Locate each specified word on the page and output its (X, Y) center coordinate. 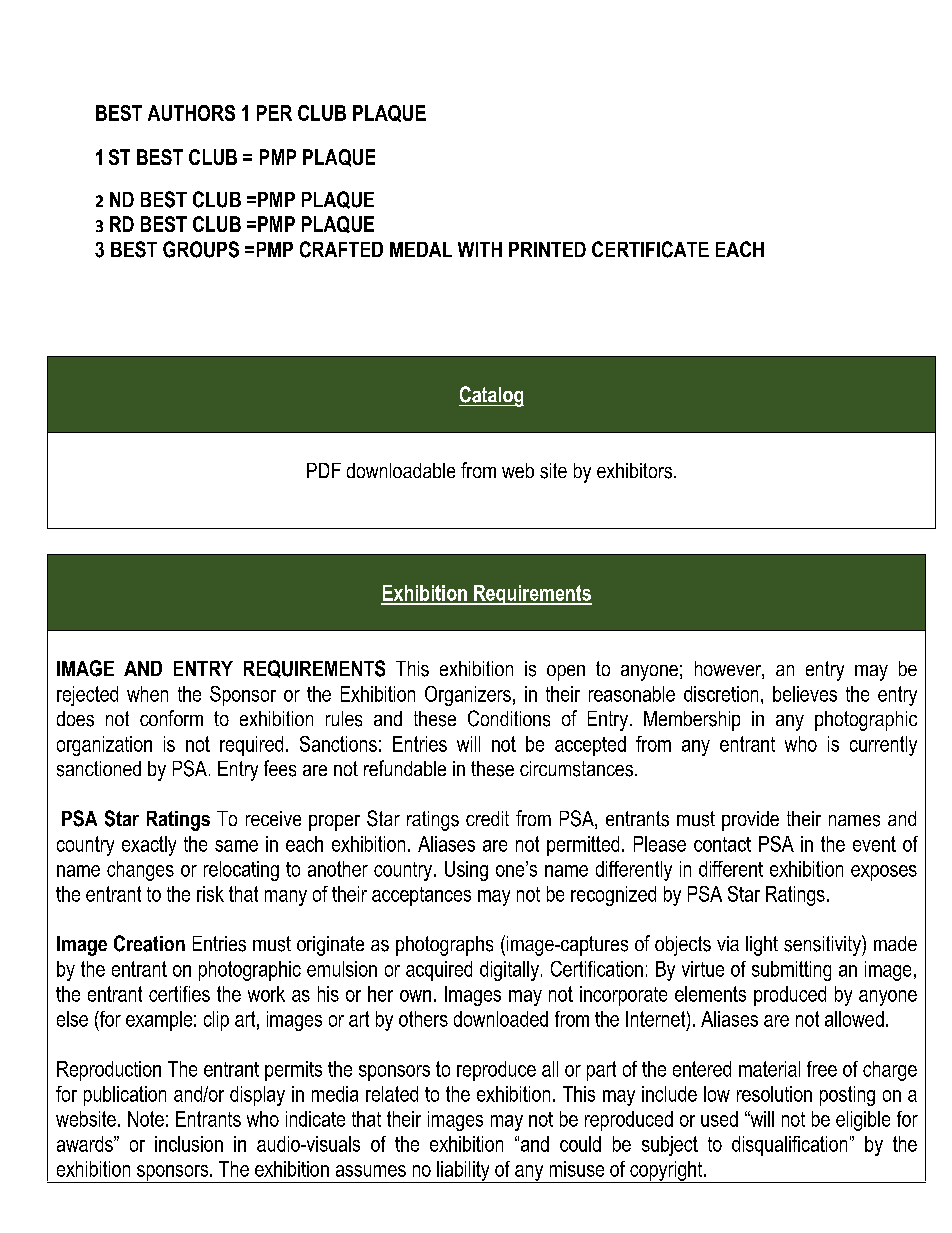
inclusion (189, 1144)
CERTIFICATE (650, 249)
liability (463, 1172)
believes (805, 694)
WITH (480, 249)
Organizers (468, 696)
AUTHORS (191, 113)
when (147, 694)
